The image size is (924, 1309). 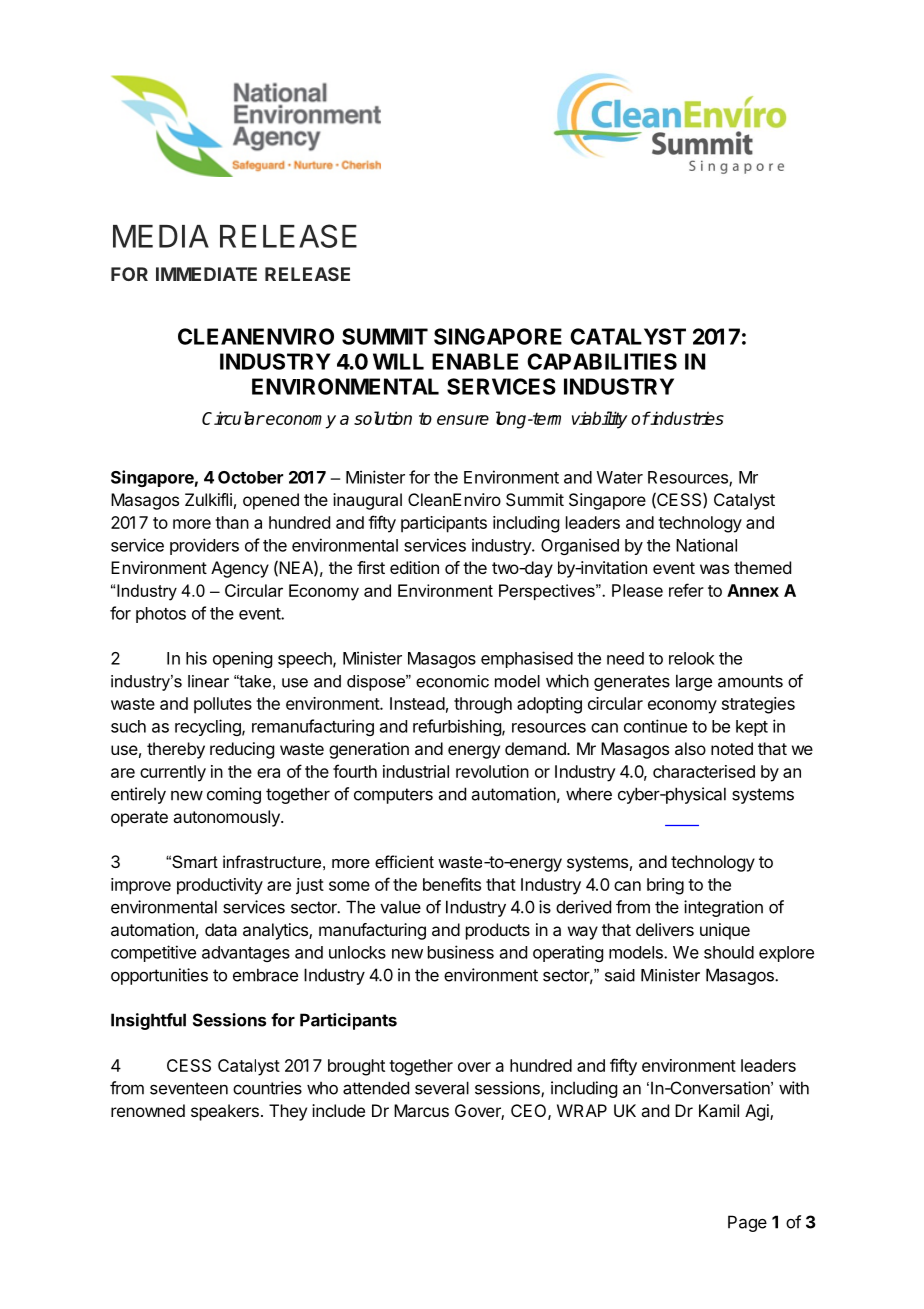 I want to click on CAPABILITIES, so click(x=602, y=361).
